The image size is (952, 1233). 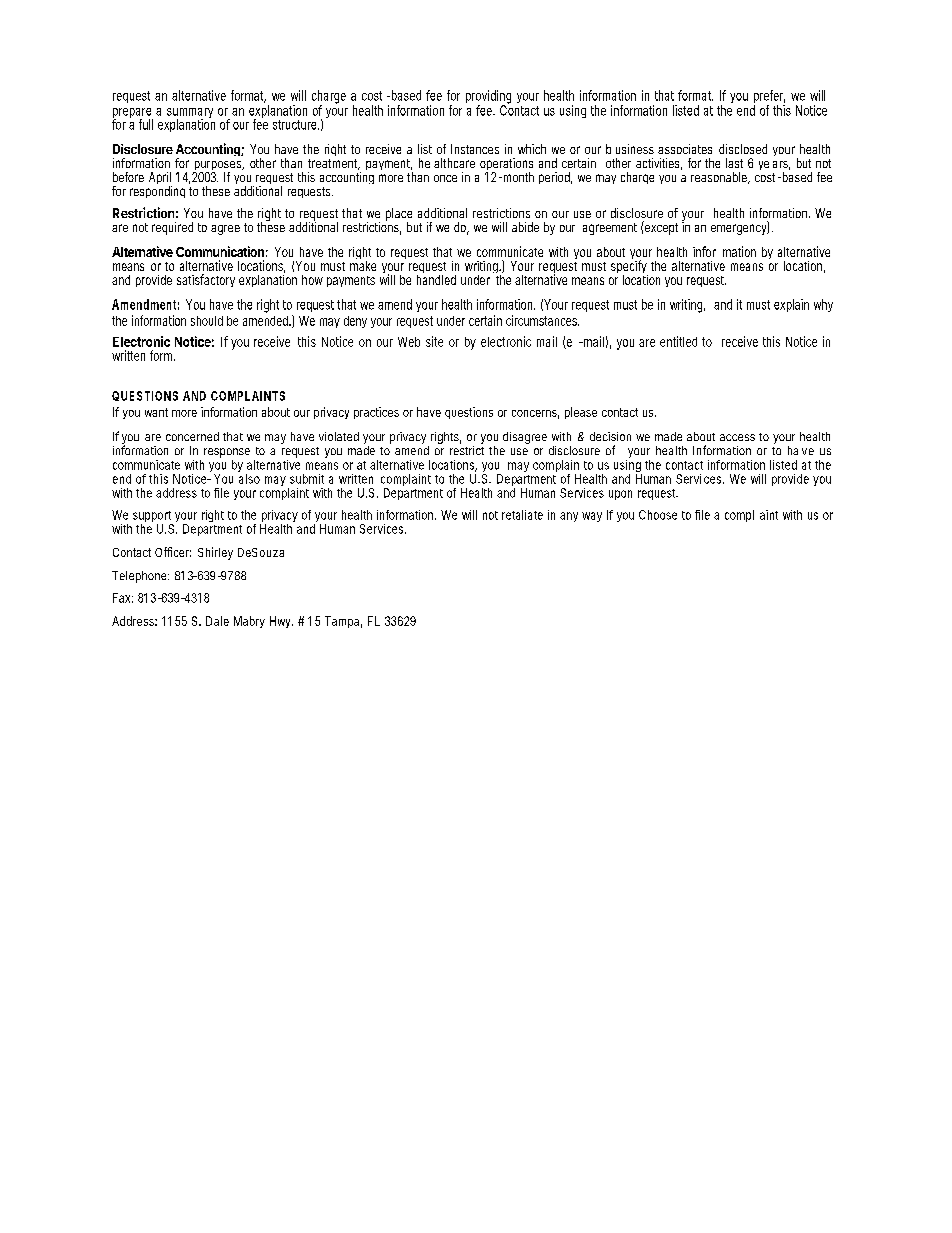 What do you see at coordinates (488, 98) in the screenshot?
I see `providing` at bounding box center [488, 98].
